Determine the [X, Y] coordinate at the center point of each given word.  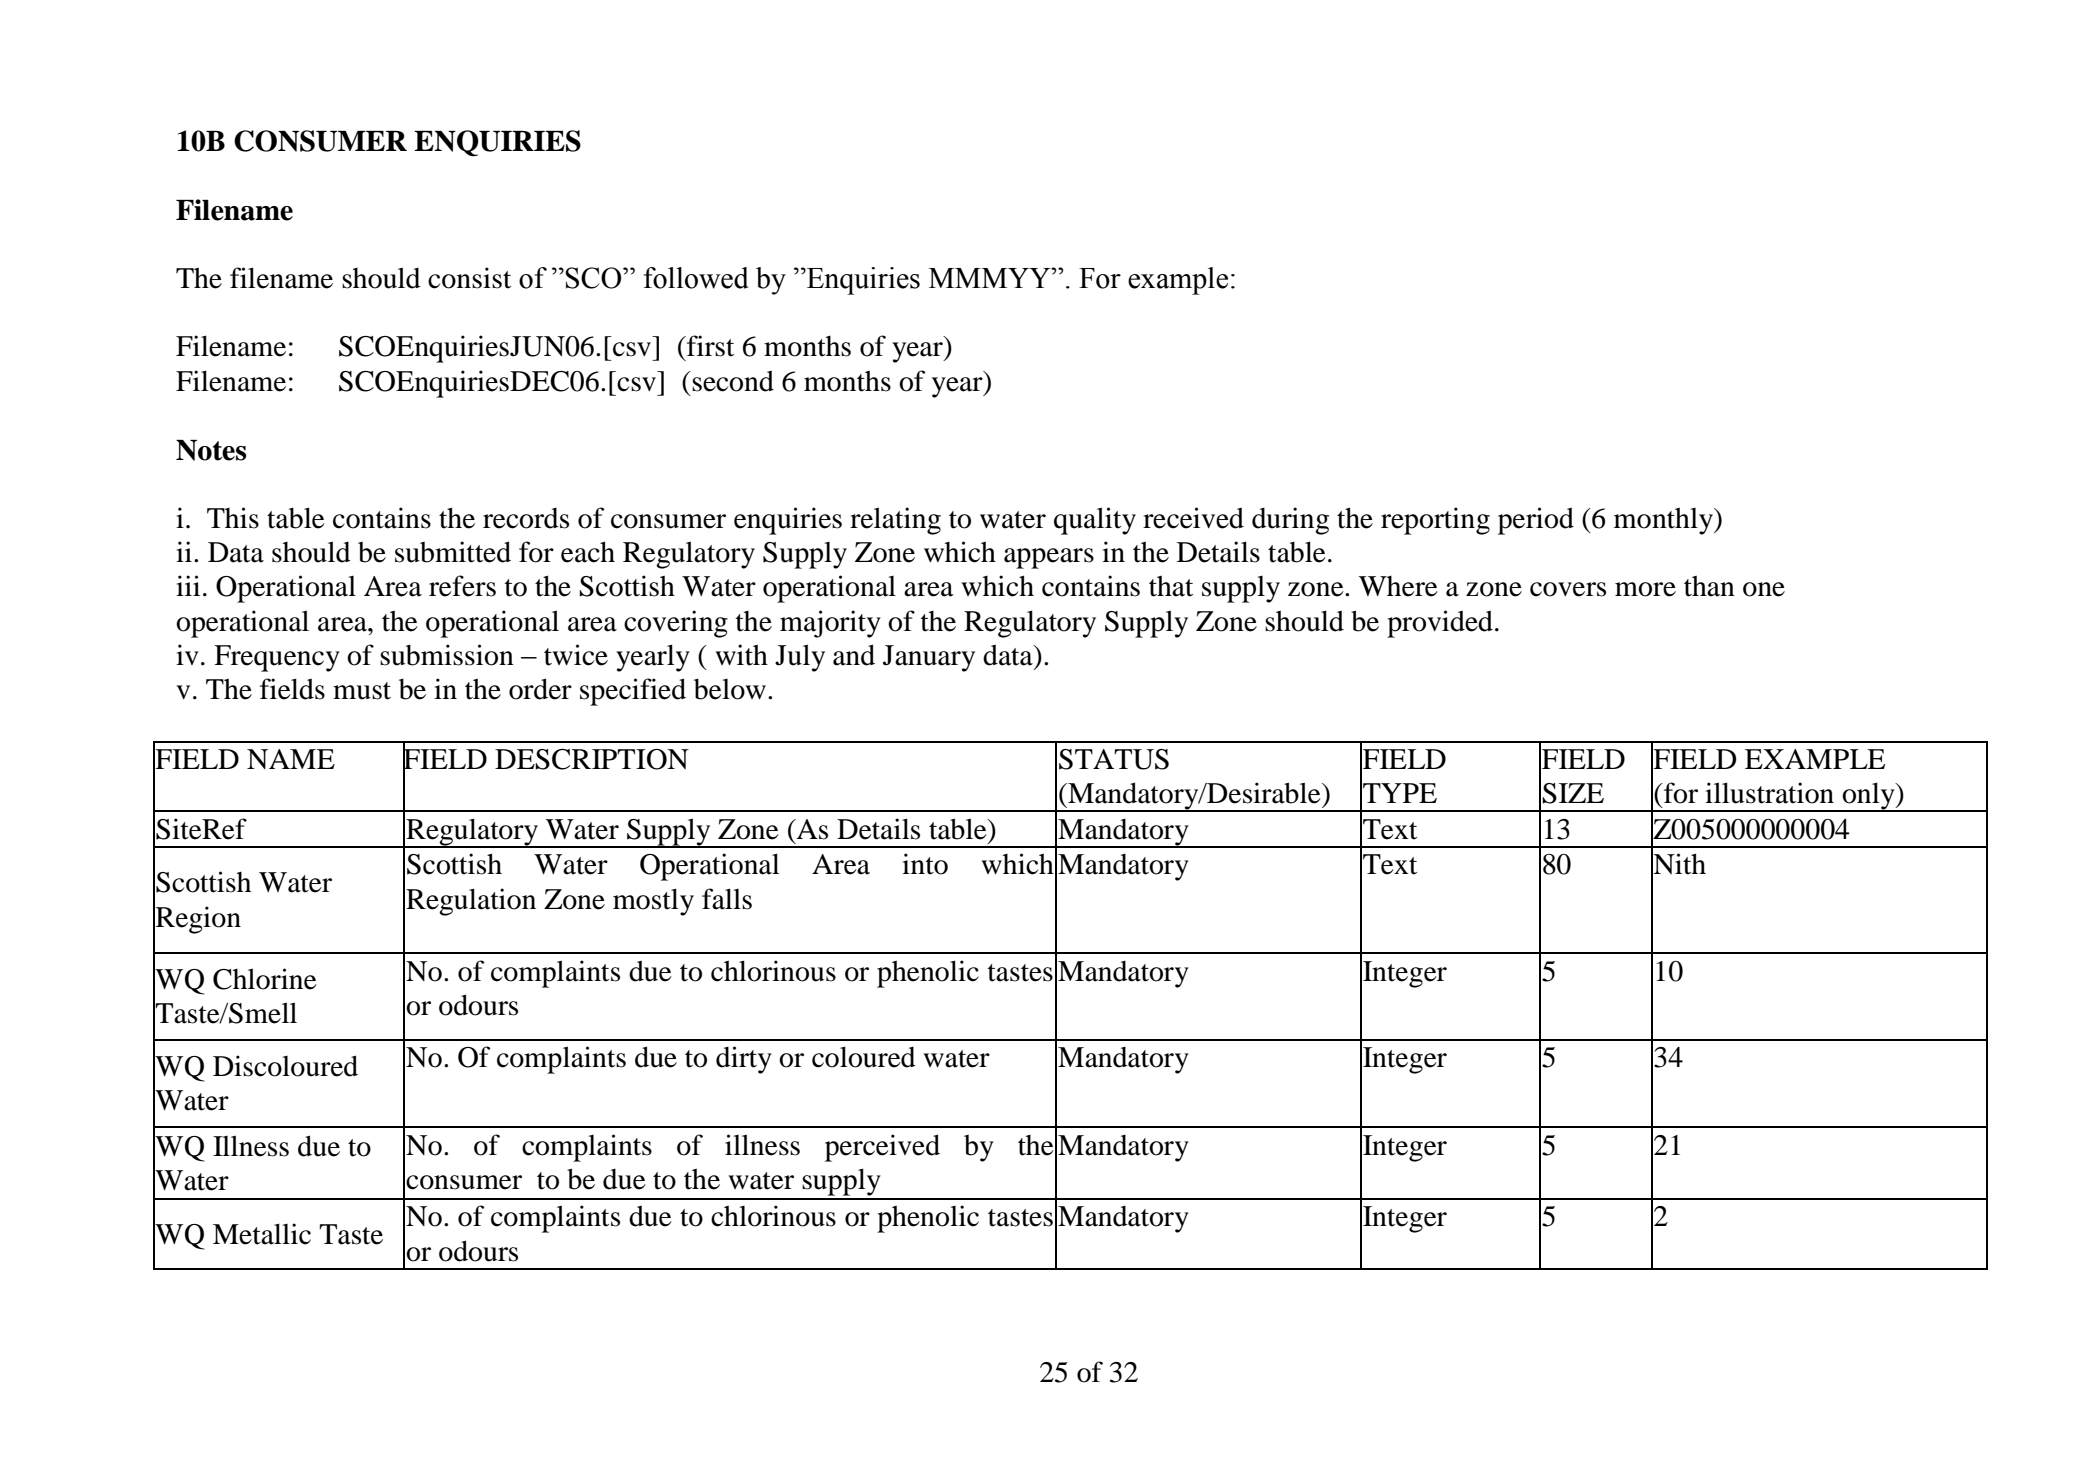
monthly [1664, 521]
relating [895, 521]
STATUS [1114, 759]
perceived [882, 1148]
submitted [453, 552]
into [925, 864]
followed [696, 278]
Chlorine [265, 979]
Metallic [262, 1234]
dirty [744, 1060]
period [1536, 521]
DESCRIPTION [592, 759]
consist [469, 278]
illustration [1769, 793]
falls [727, 899]
